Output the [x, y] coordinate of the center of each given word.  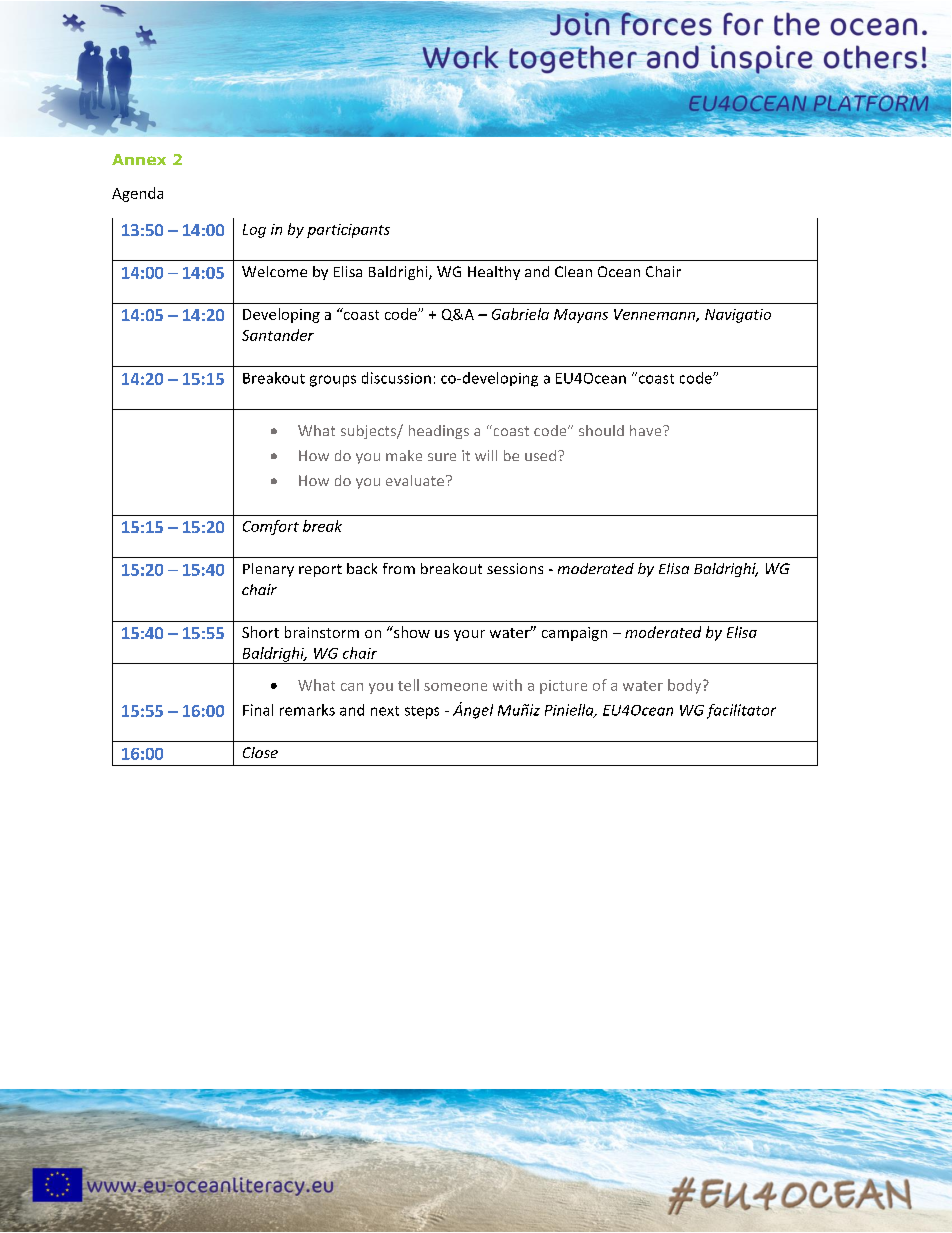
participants [348, 231]
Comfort [271, 527]
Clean [573, 271]
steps [422, 712]
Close [260, 752]
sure [442, 457]
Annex [139, 159]
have [647, 430]
